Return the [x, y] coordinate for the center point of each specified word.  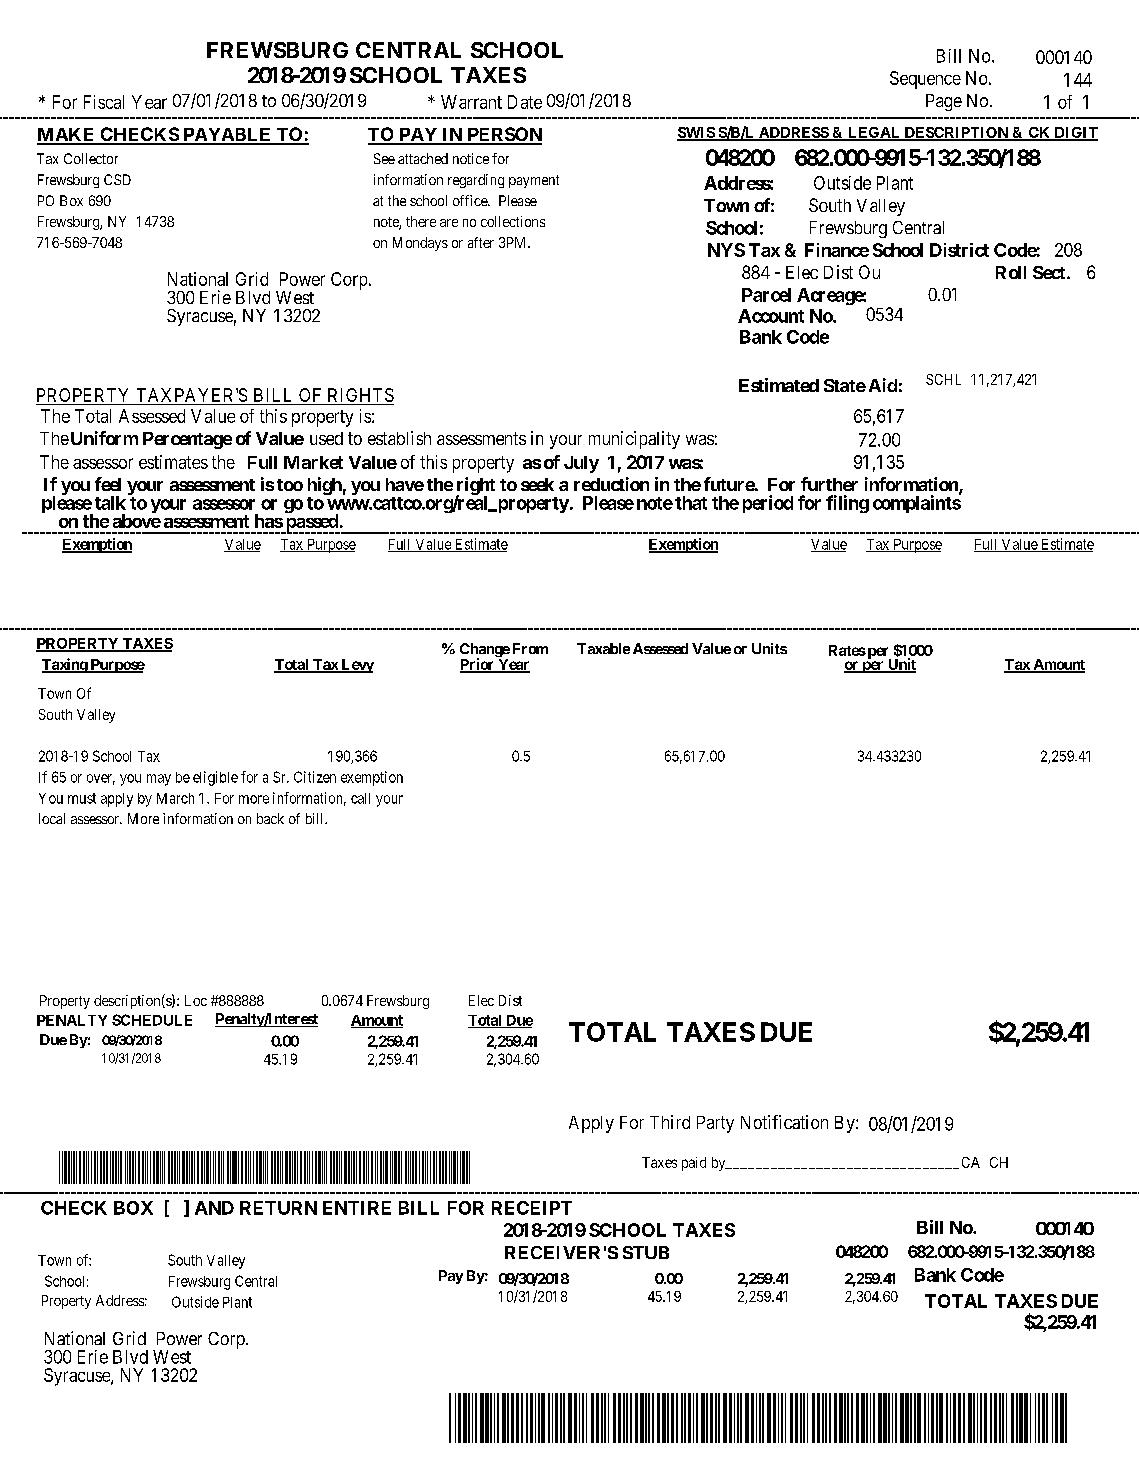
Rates [847, 650]
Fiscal [104, 102]
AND [214, 1208]
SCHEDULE [152, 1020]
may [159, 780]
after [481, 242]
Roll [1011, 272]
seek [537, 484]
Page [944, 102]
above [137, 521]
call [360, 798]
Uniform [103, 438]
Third [670, 1122]
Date [525, 102]
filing [847, 504]
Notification [784, 1122]
